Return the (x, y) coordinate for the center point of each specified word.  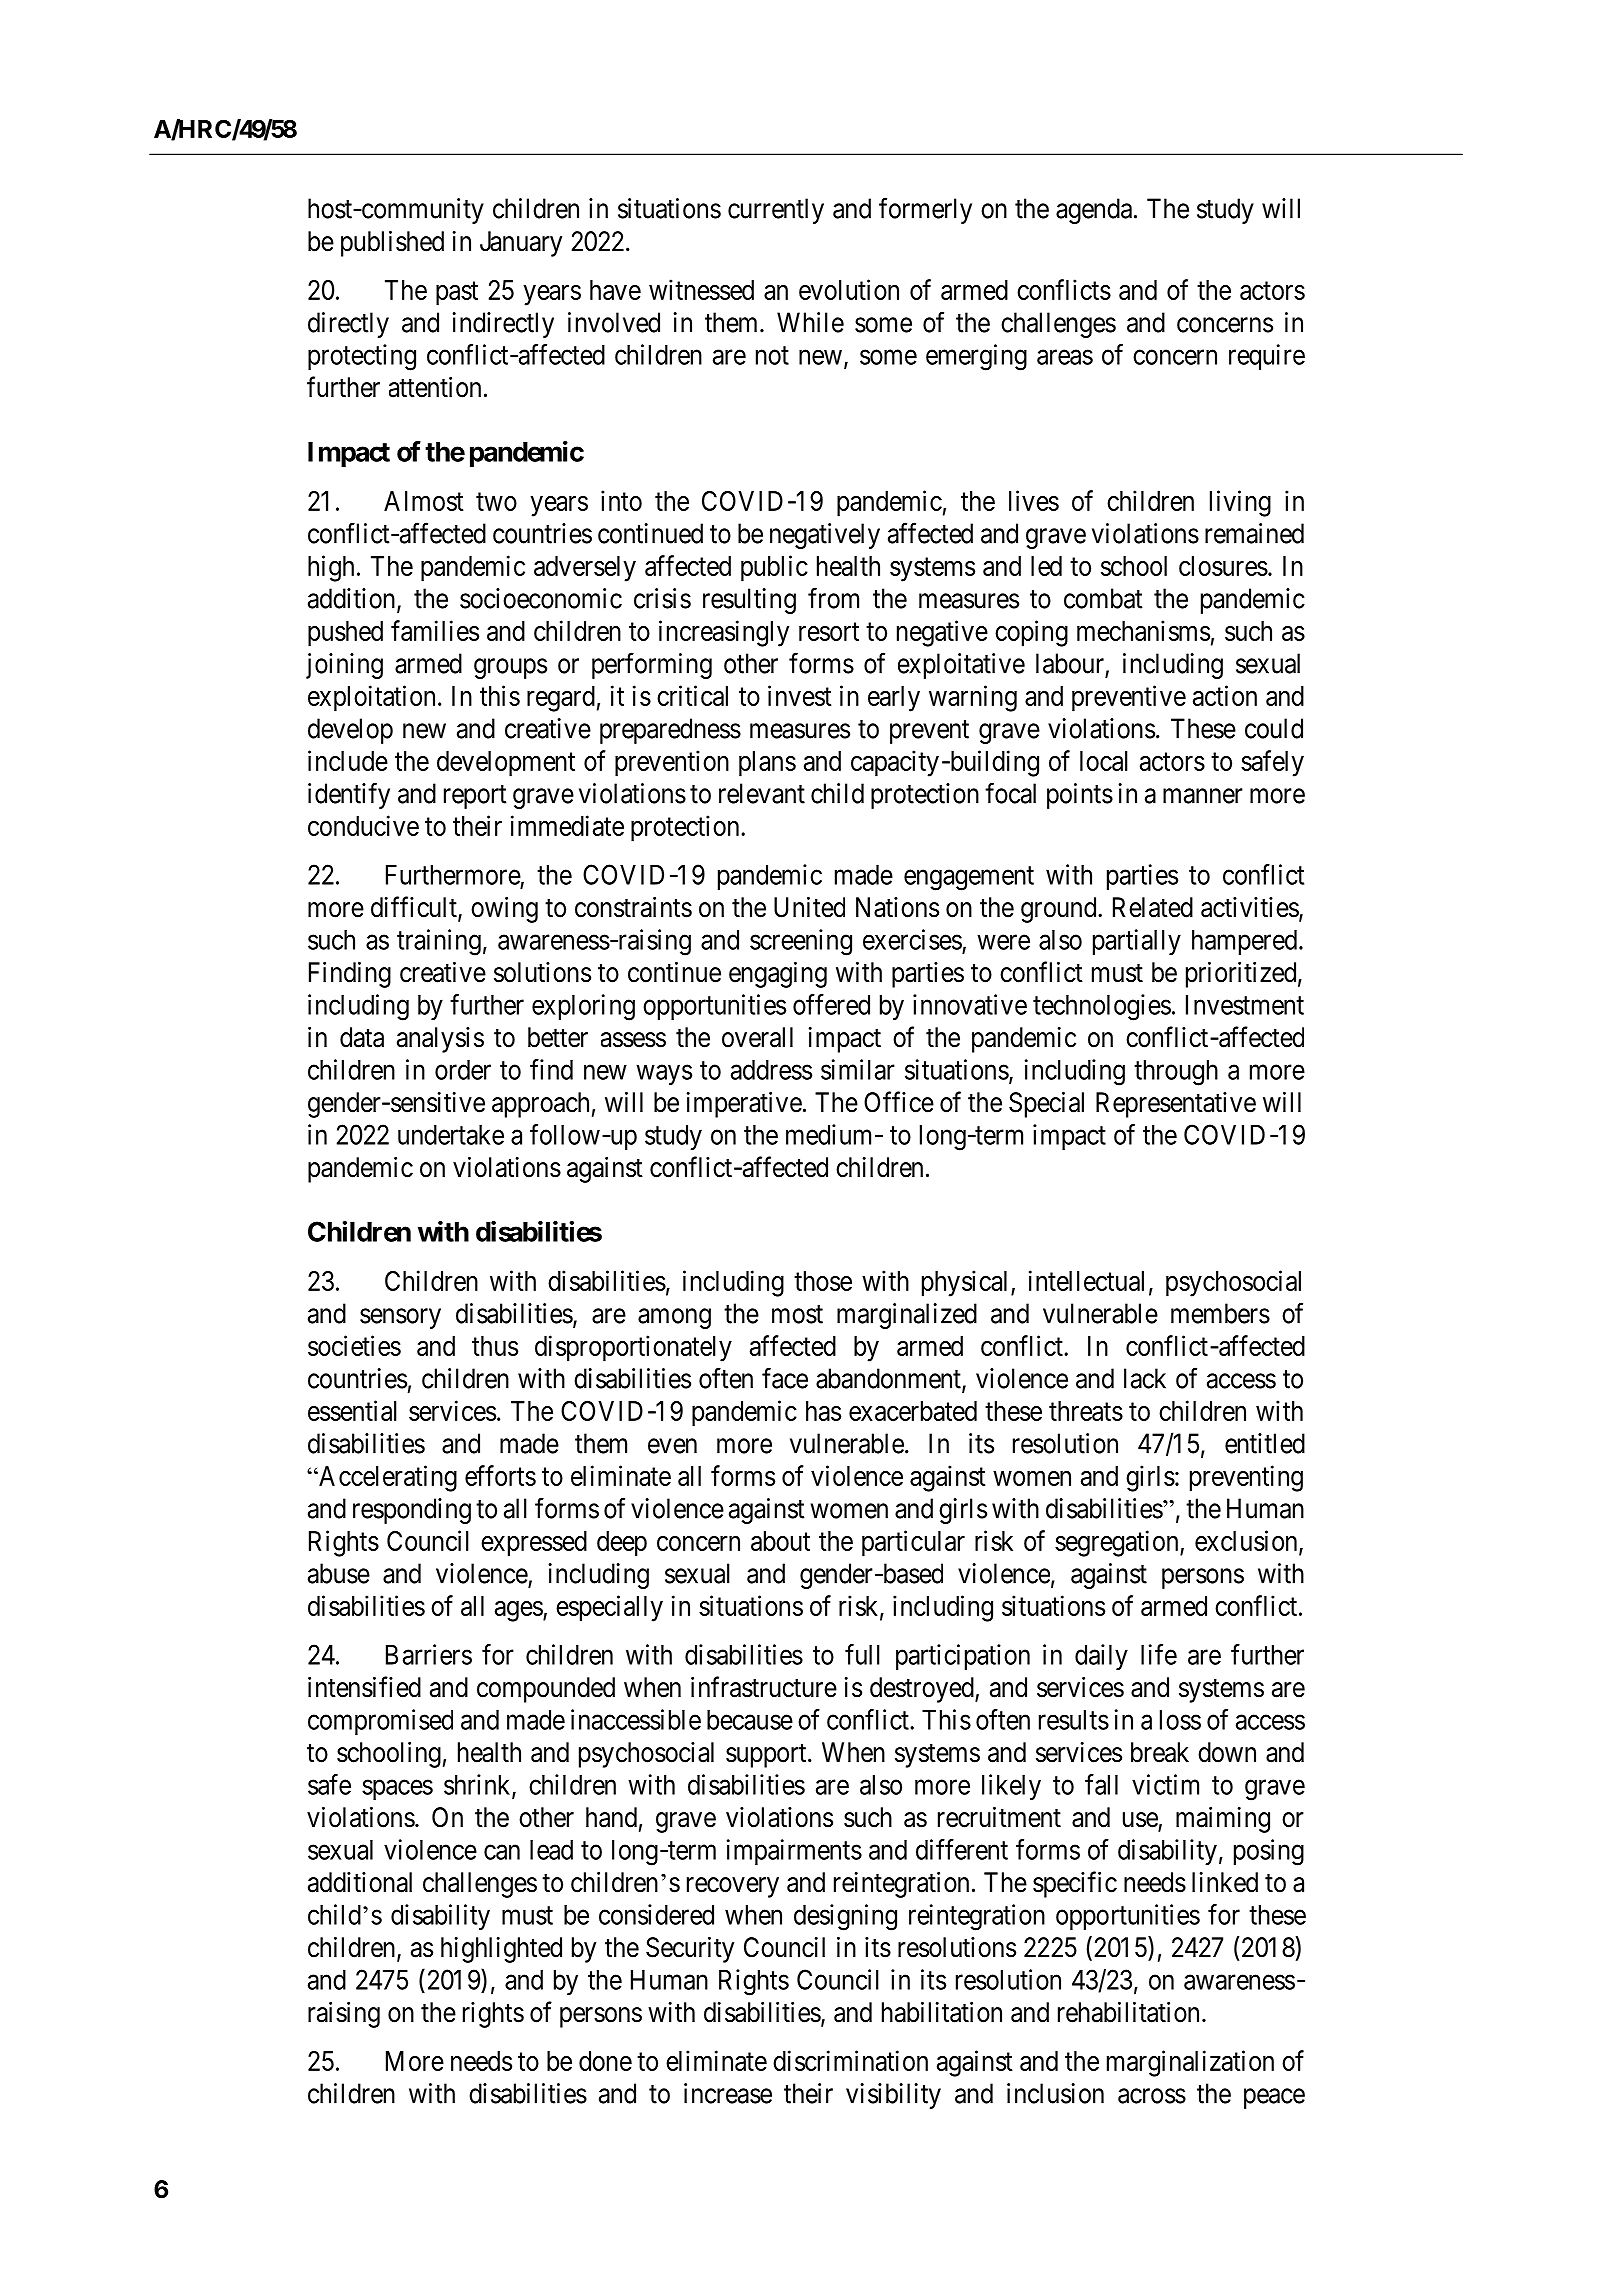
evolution (849, 289)
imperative (744, 1105)
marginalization (1190, 2063)
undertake (451, 1135)
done (605, 2061)
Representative (1176, 1105)
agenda (1094, 211)
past (457, 294)
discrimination (850, 2060)
